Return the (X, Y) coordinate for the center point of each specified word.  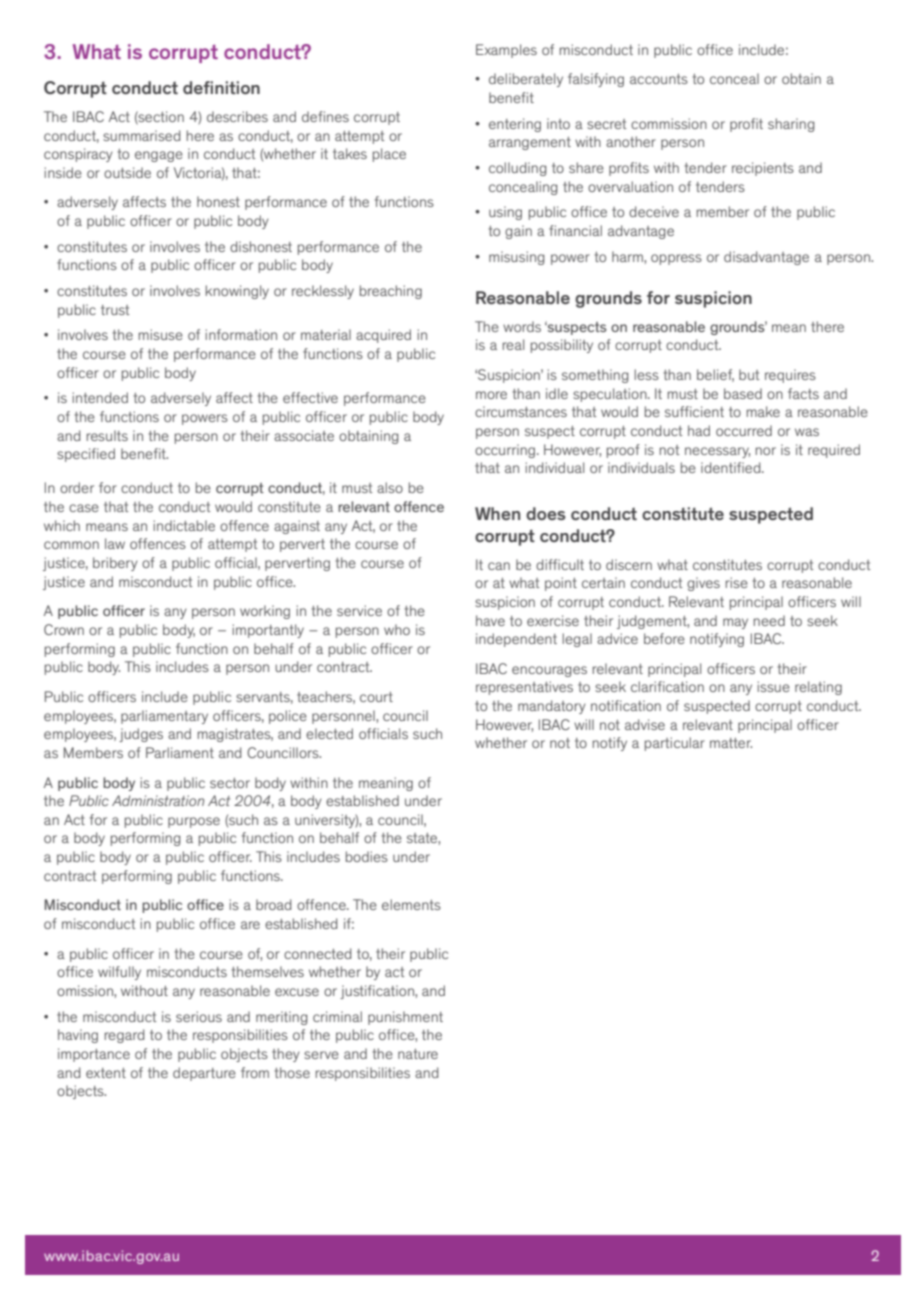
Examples (506, 51)
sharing (791, 125)
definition (221, 87)
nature (418, 1054)
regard (124, 1036)
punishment (405, 1018)
